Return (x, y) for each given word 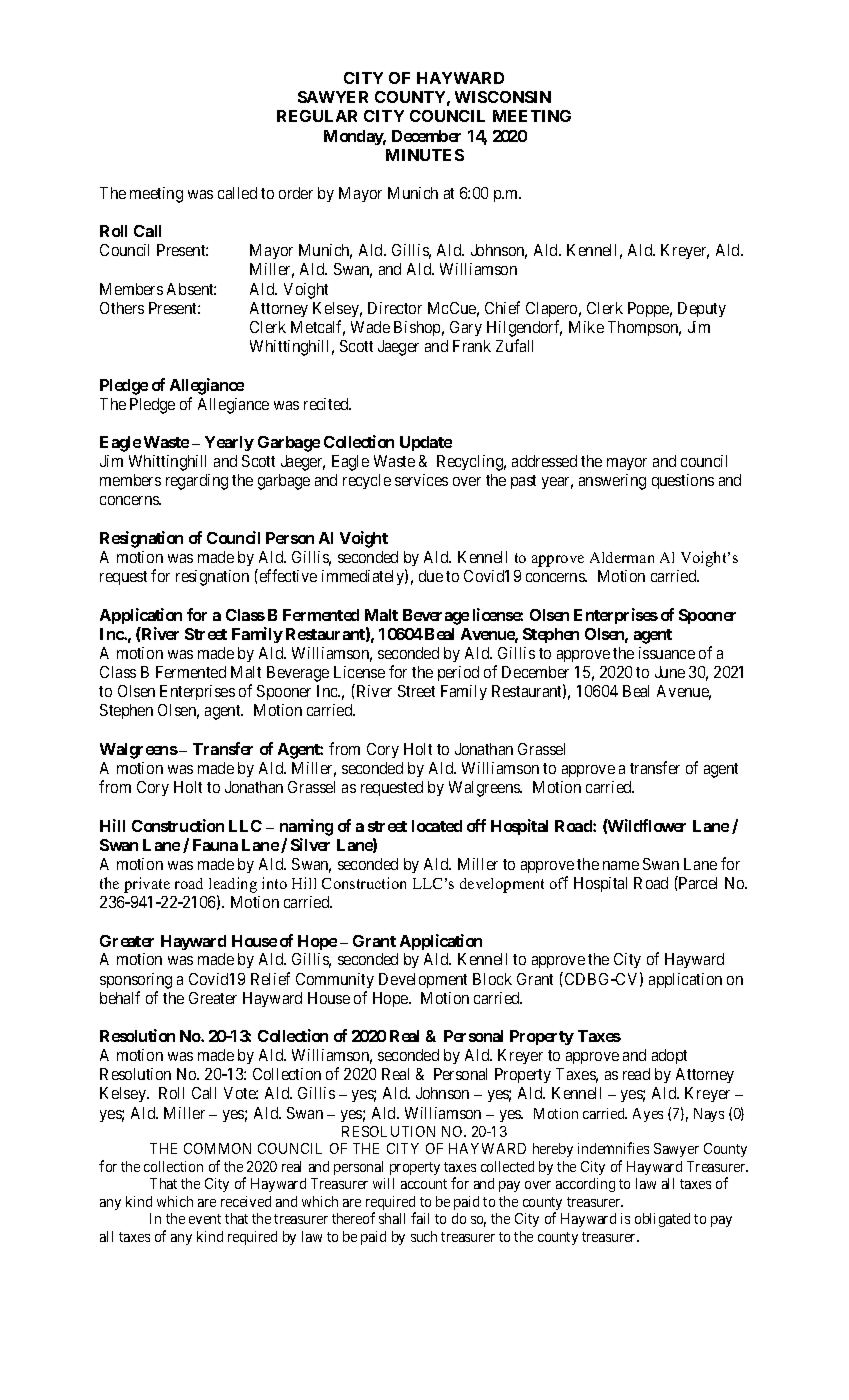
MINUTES (425, 155)
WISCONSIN (503, 97)
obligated (662, 1220)
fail (420, 1218)
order (296, 193)
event (205, 1219)
